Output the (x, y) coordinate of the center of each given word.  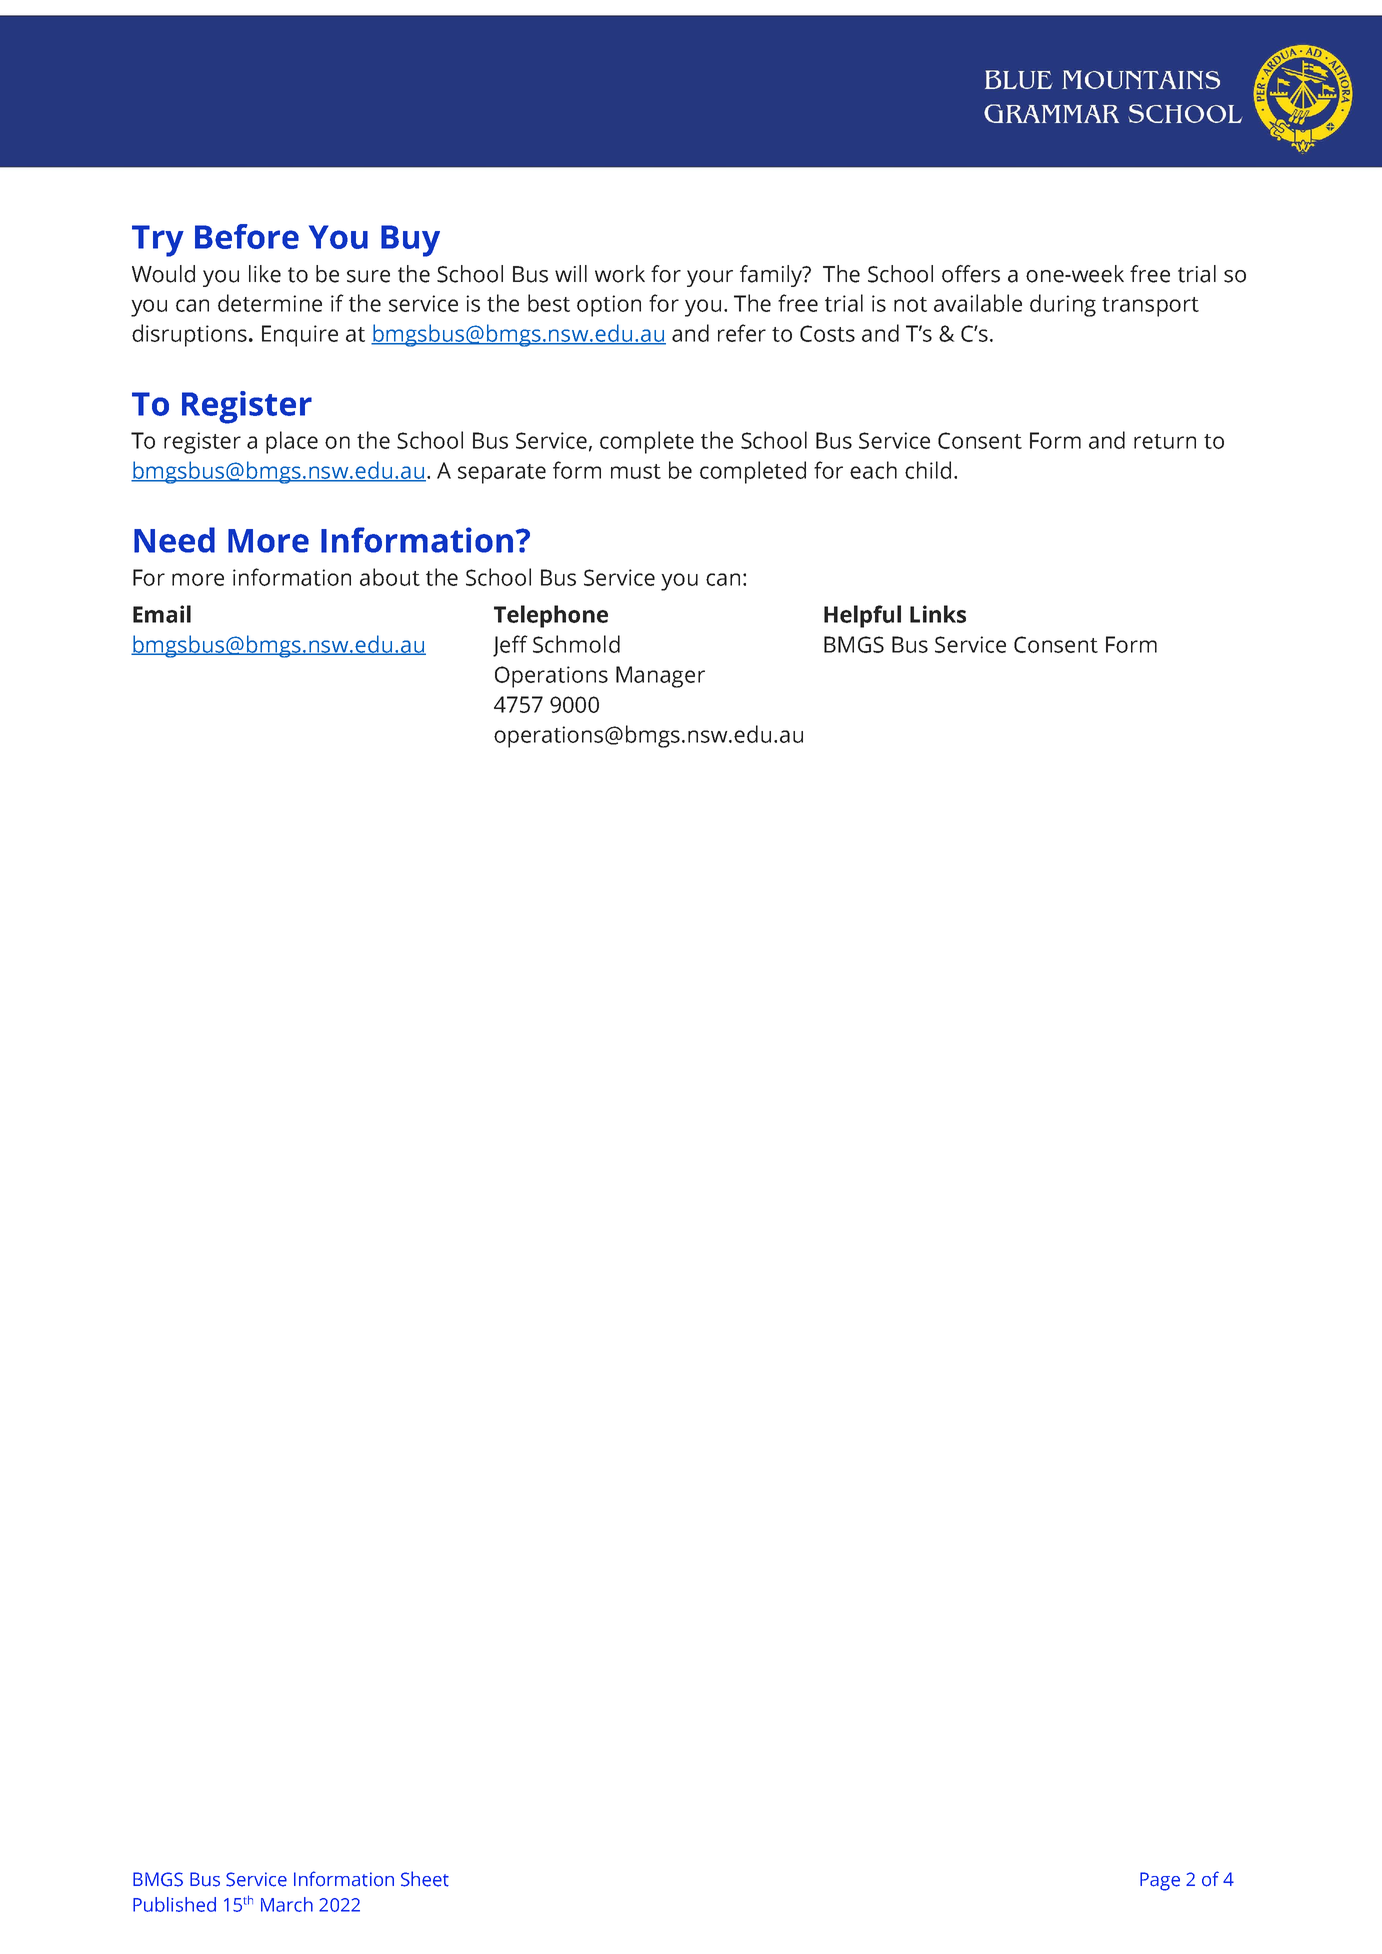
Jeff (510, 646)
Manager (660, 677)
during (1063, 305)
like (265, 274)
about (390, 577)
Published (174, 1904)
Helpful (862, 616)
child (928, 470)
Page (1160, 1881)
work (620, 274)
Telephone (551, 616)
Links (938, 614)
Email (162, 614)
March (287, 1904)
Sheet (425, 1879)
